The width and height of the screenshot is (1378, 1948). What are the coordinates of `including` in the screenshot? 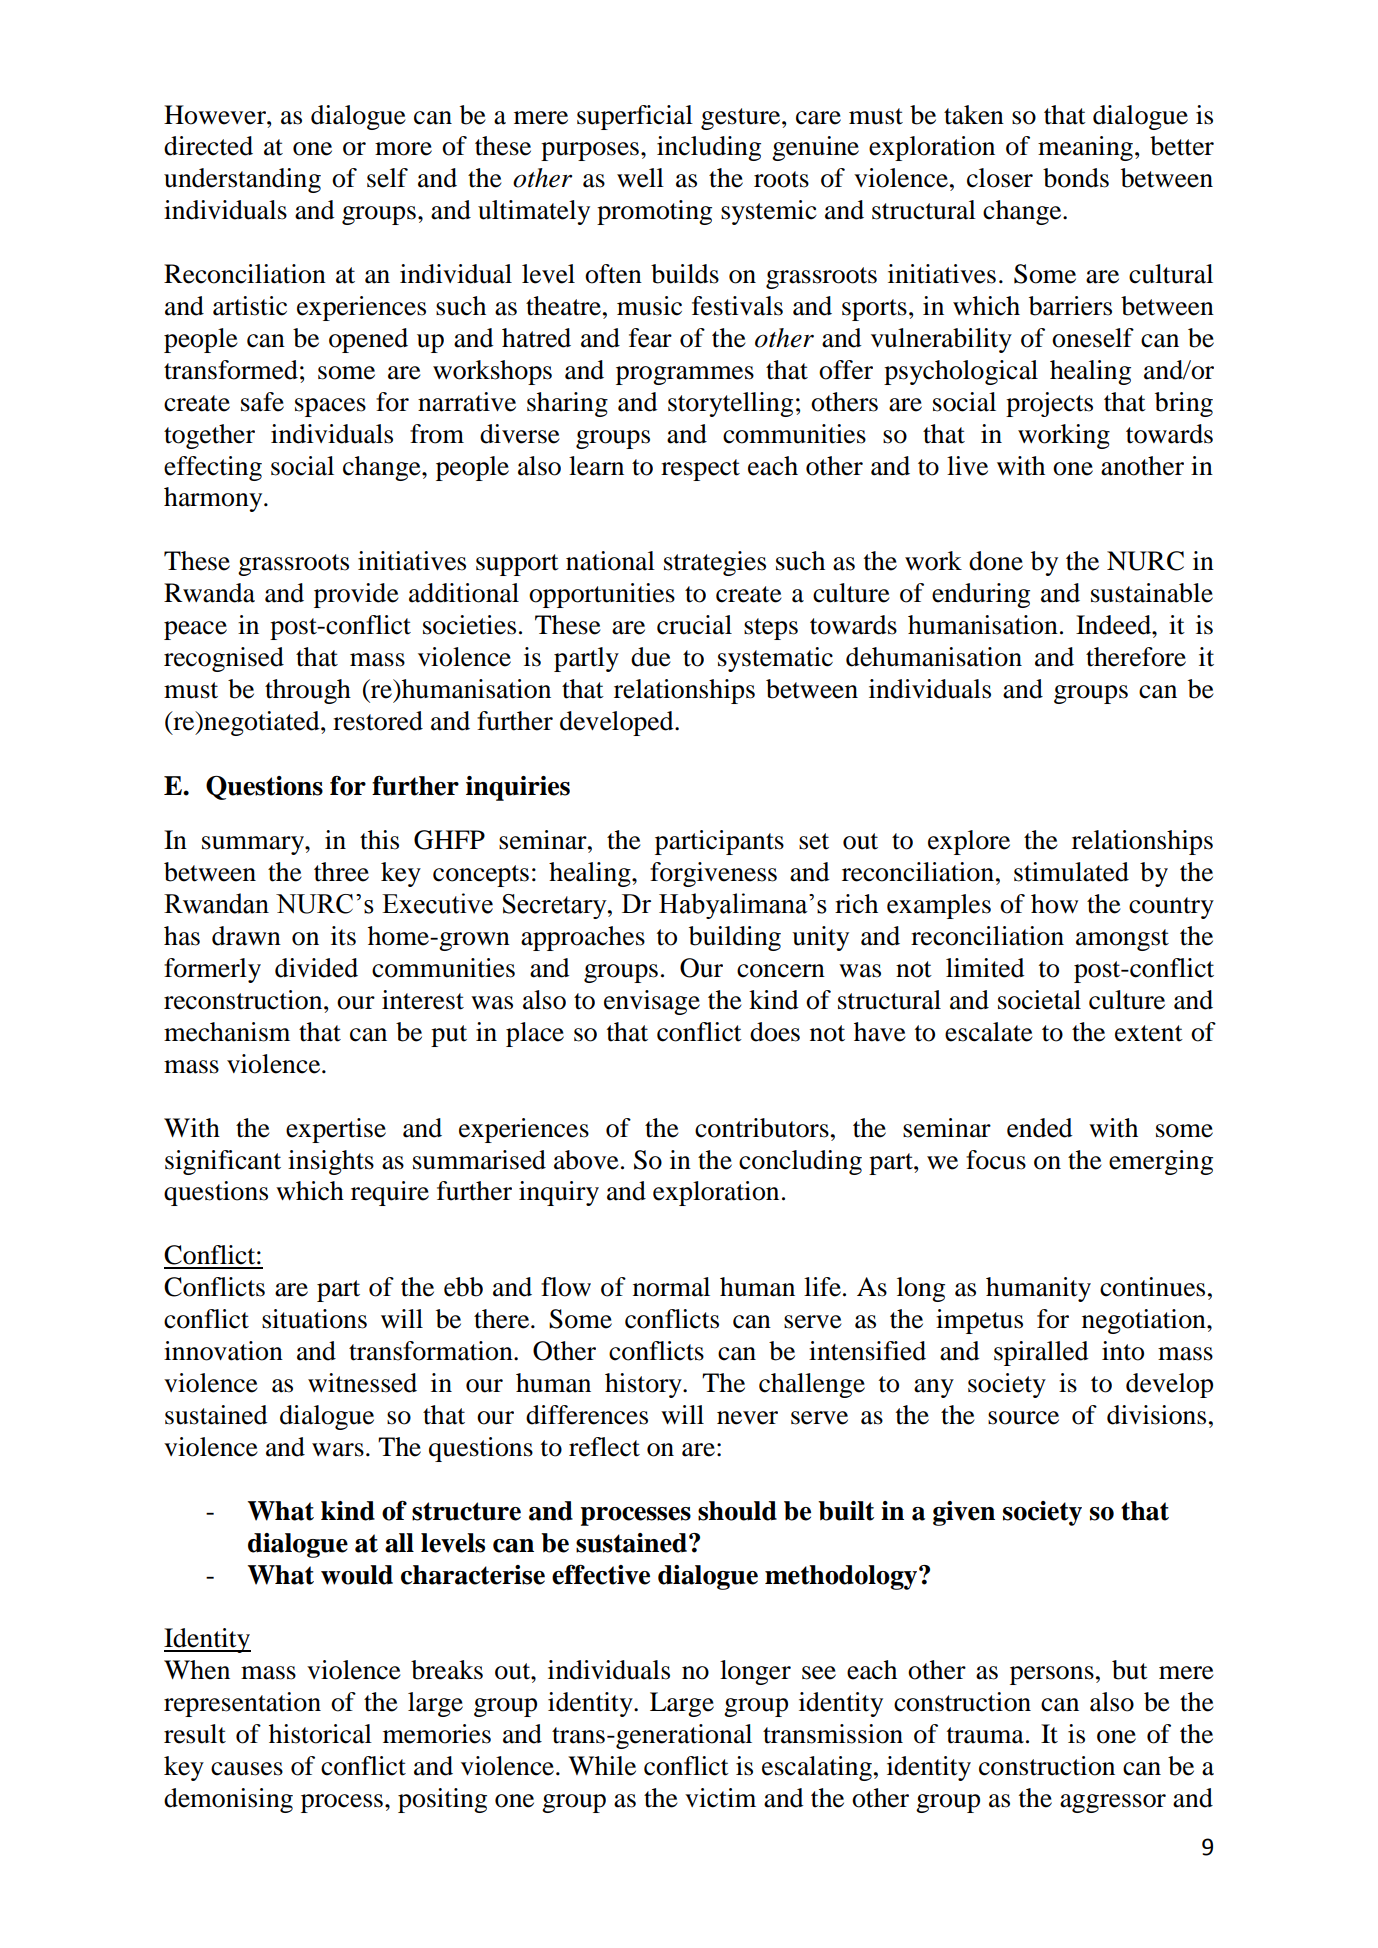 It's located at (709, 148).
